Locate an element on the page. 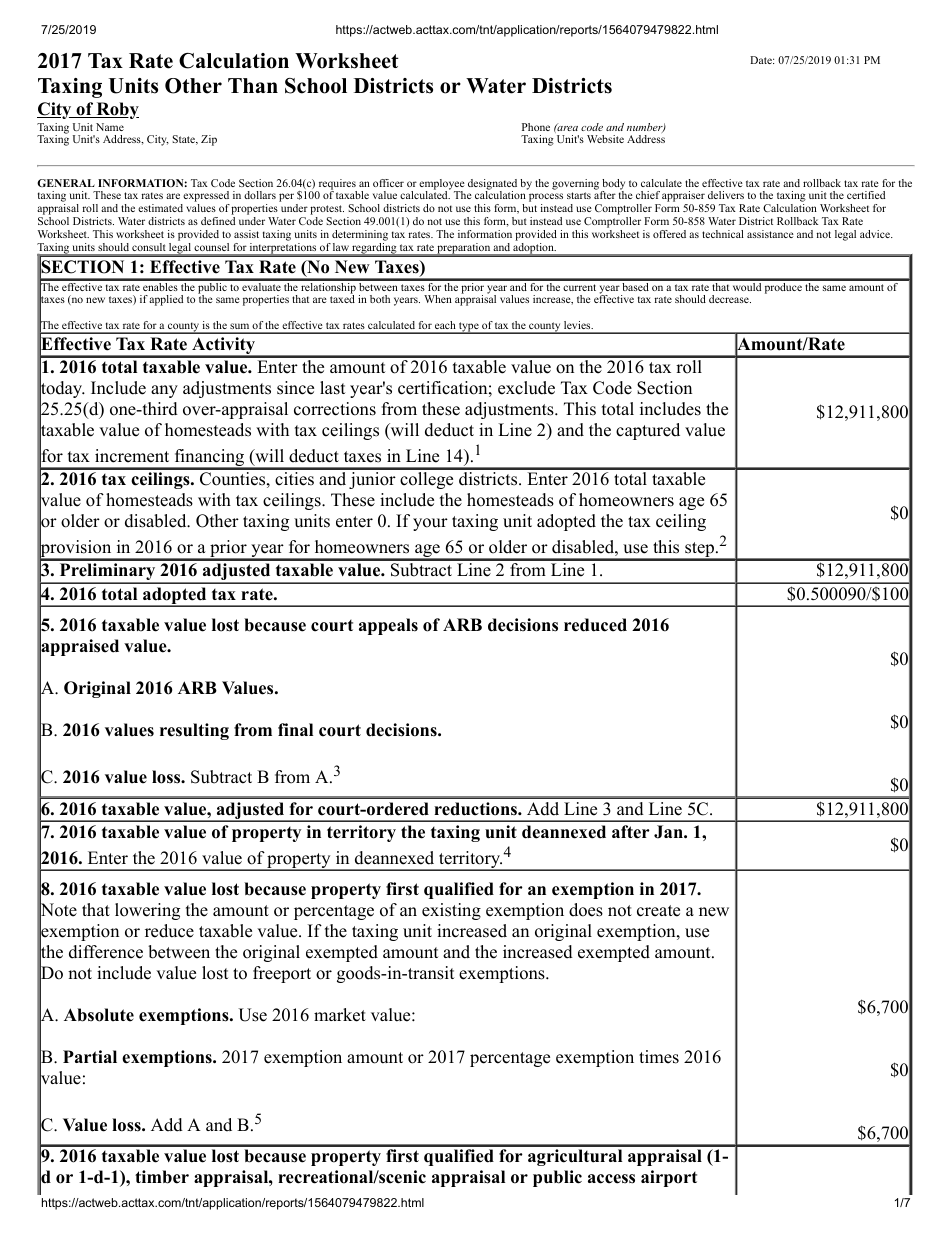 This page has height=1234, width=952. resulting is located at coordinates (194, 731).
